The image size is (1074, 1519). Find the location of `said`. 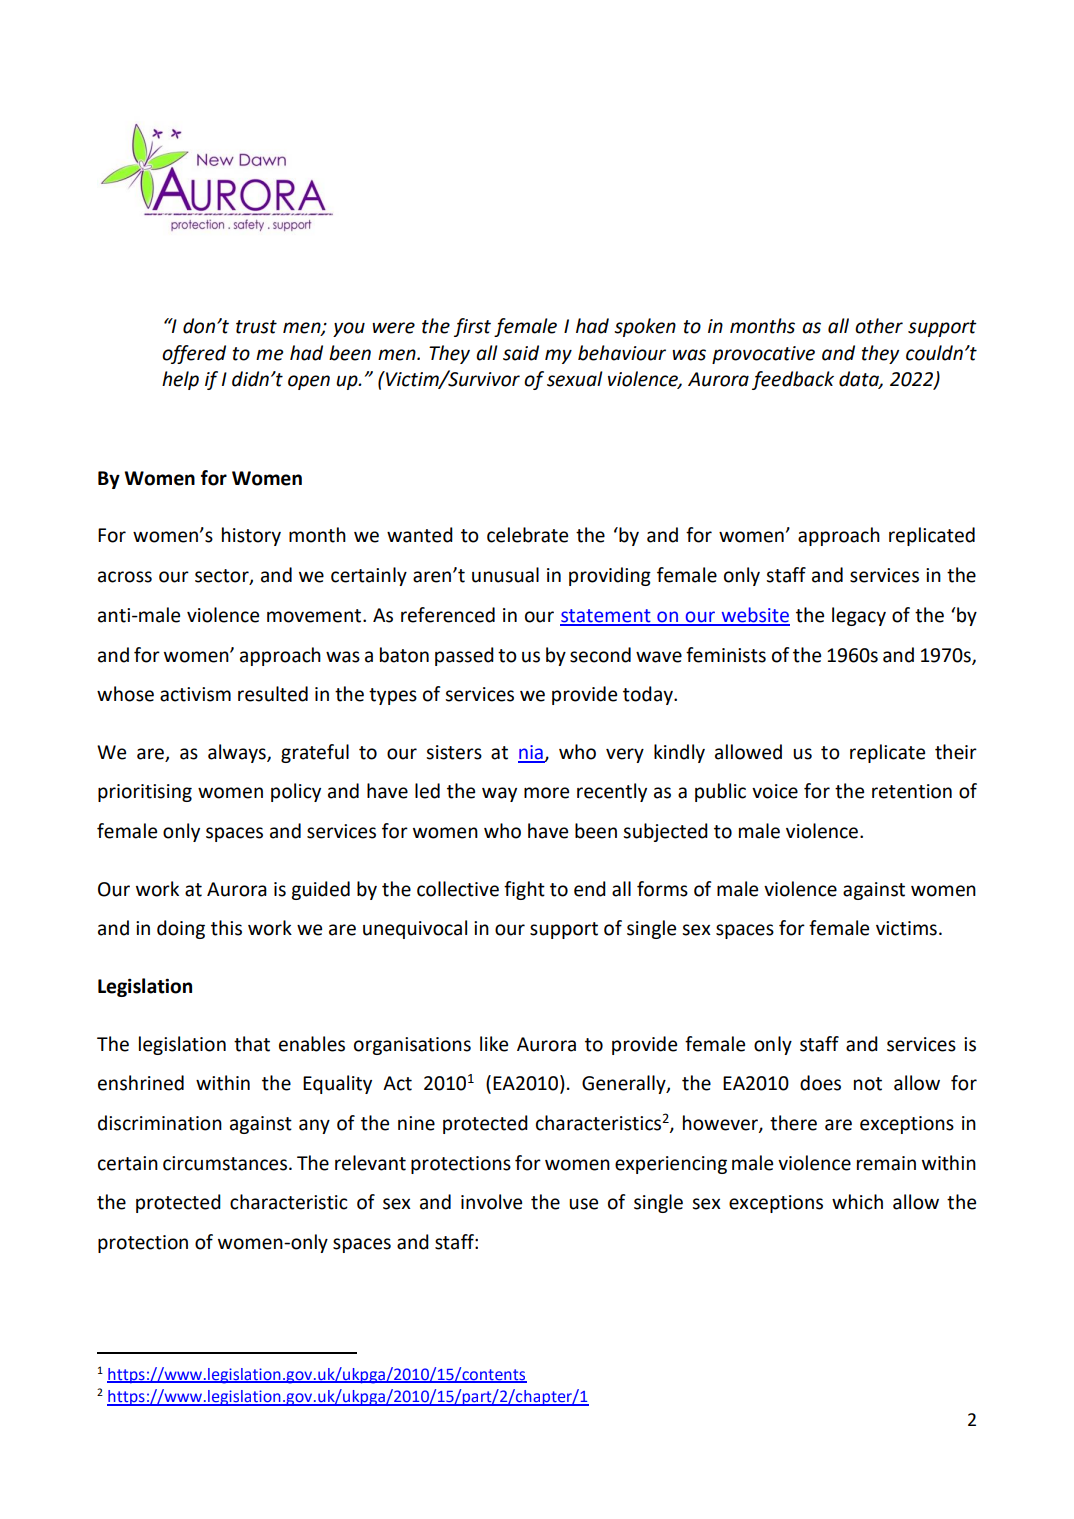

said is located at coordinates (521, 353).
